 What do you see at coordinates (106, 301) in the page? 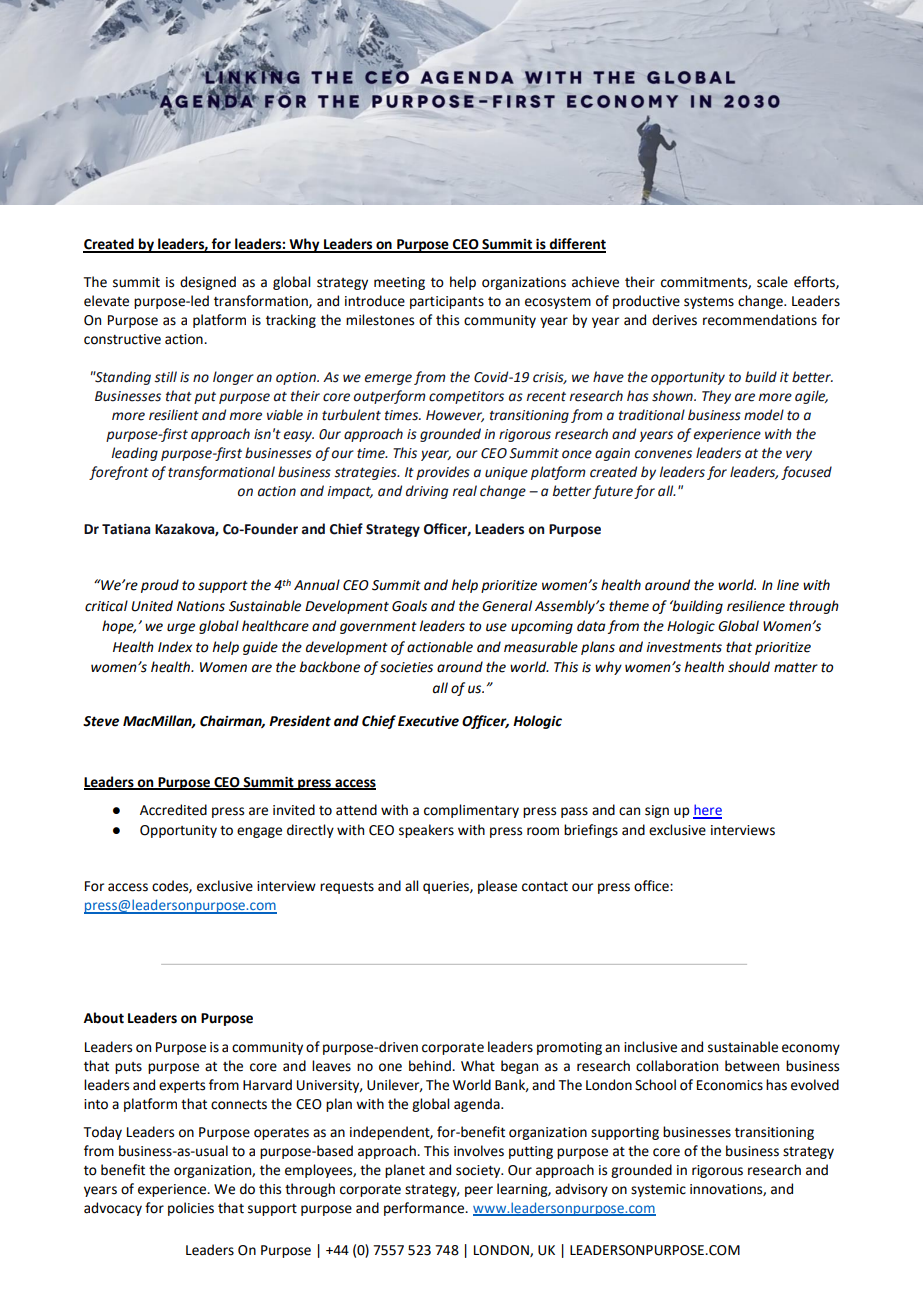
I see `elevate` at bounding box center [106, 301].
